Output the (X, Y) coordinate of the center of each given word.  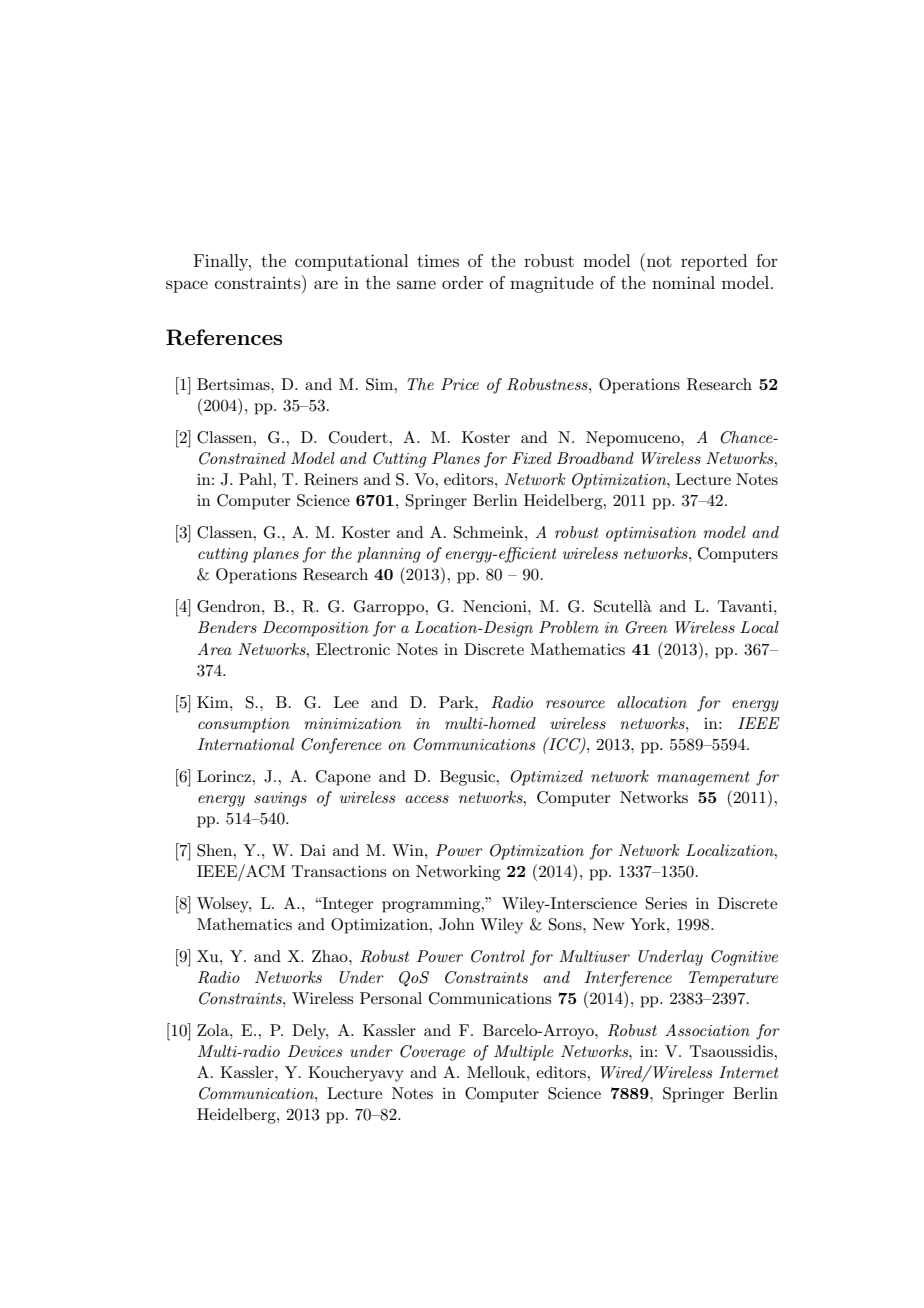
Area (214, 649)
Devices (315, 1051)
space (187, 286)
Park (457, 702)
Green (646, 627)
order (462, 282)
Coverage (432, 1053)
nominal (683, 282)
